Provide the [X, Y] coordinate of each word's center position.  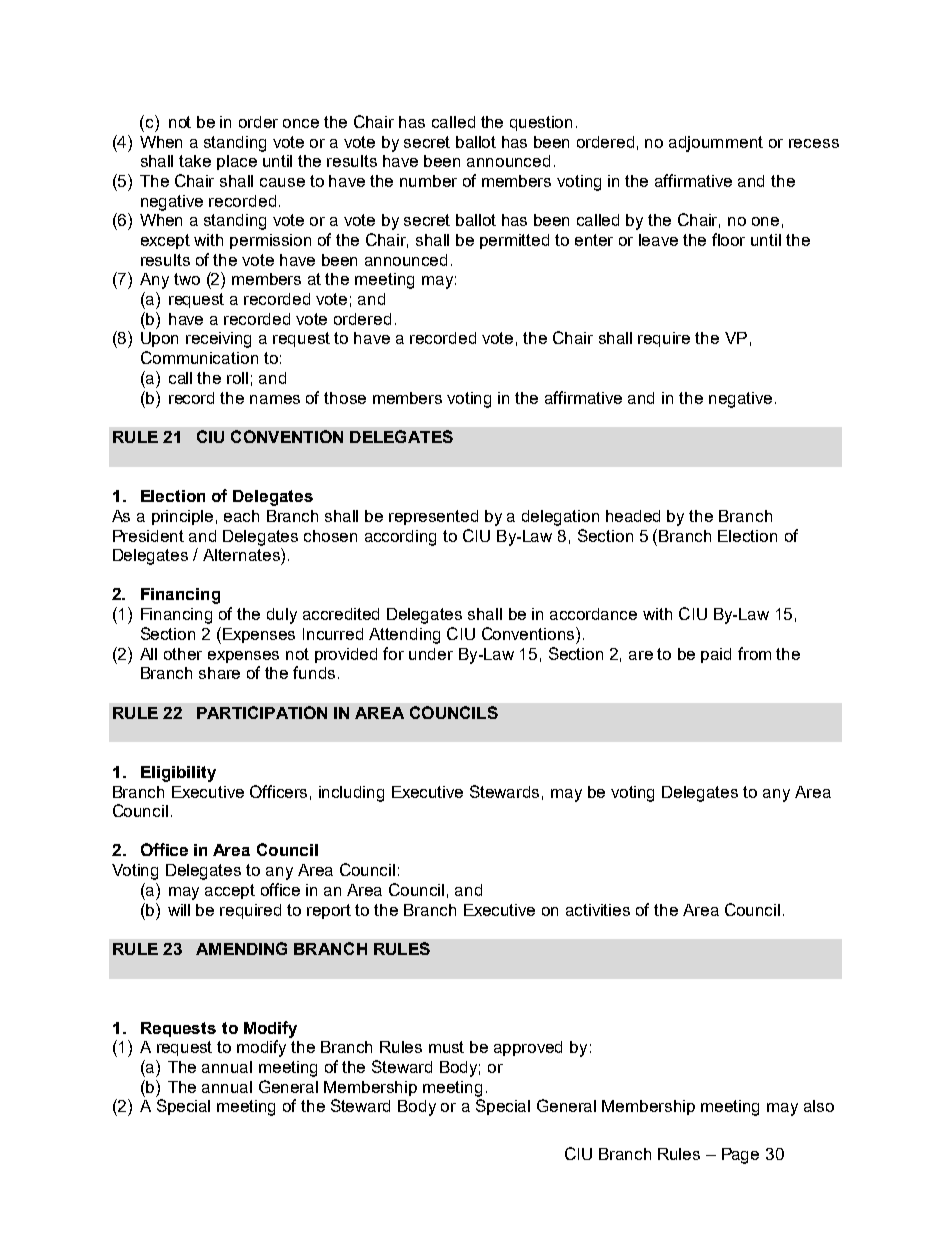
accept [230, 891]
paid [716, 655]
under [431, 654]
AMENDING [241, 948]
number [428, 181]
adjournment [716, 144]
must [446, 1047]
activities [598, 910]
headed [633, 516]
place [237, 162]
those [345, 398]
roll [237, 378]
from [754, 653]
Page [740, 1156]
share [219, 673]
